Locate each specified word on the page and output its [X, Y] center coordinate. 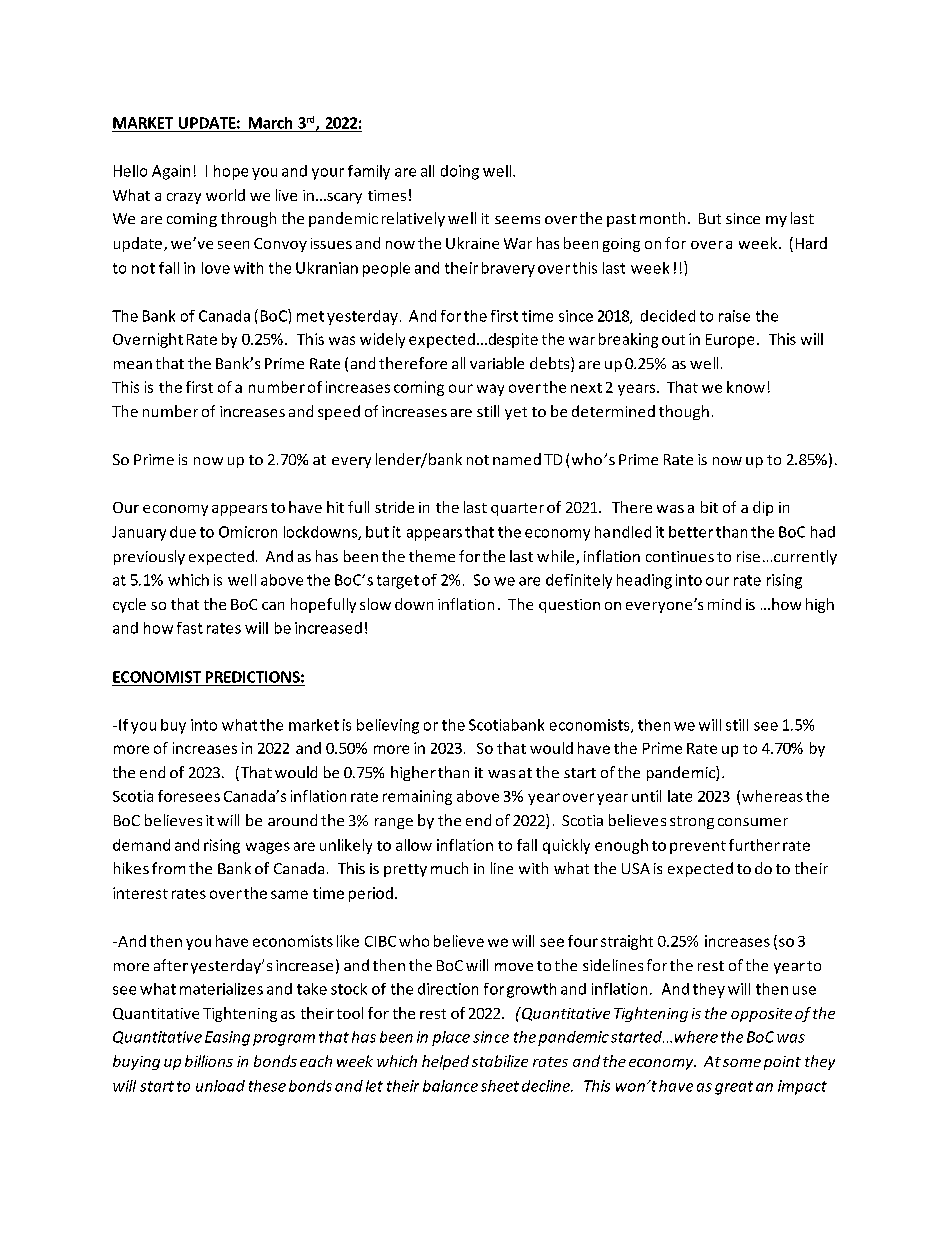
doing [460, 172]
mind [724, 604]
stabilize [500, 1061]
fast [190, 628]
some [742, 1063]
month [662, 218]
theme [432, 556]
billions [209, 1061]
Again [171, 172]
